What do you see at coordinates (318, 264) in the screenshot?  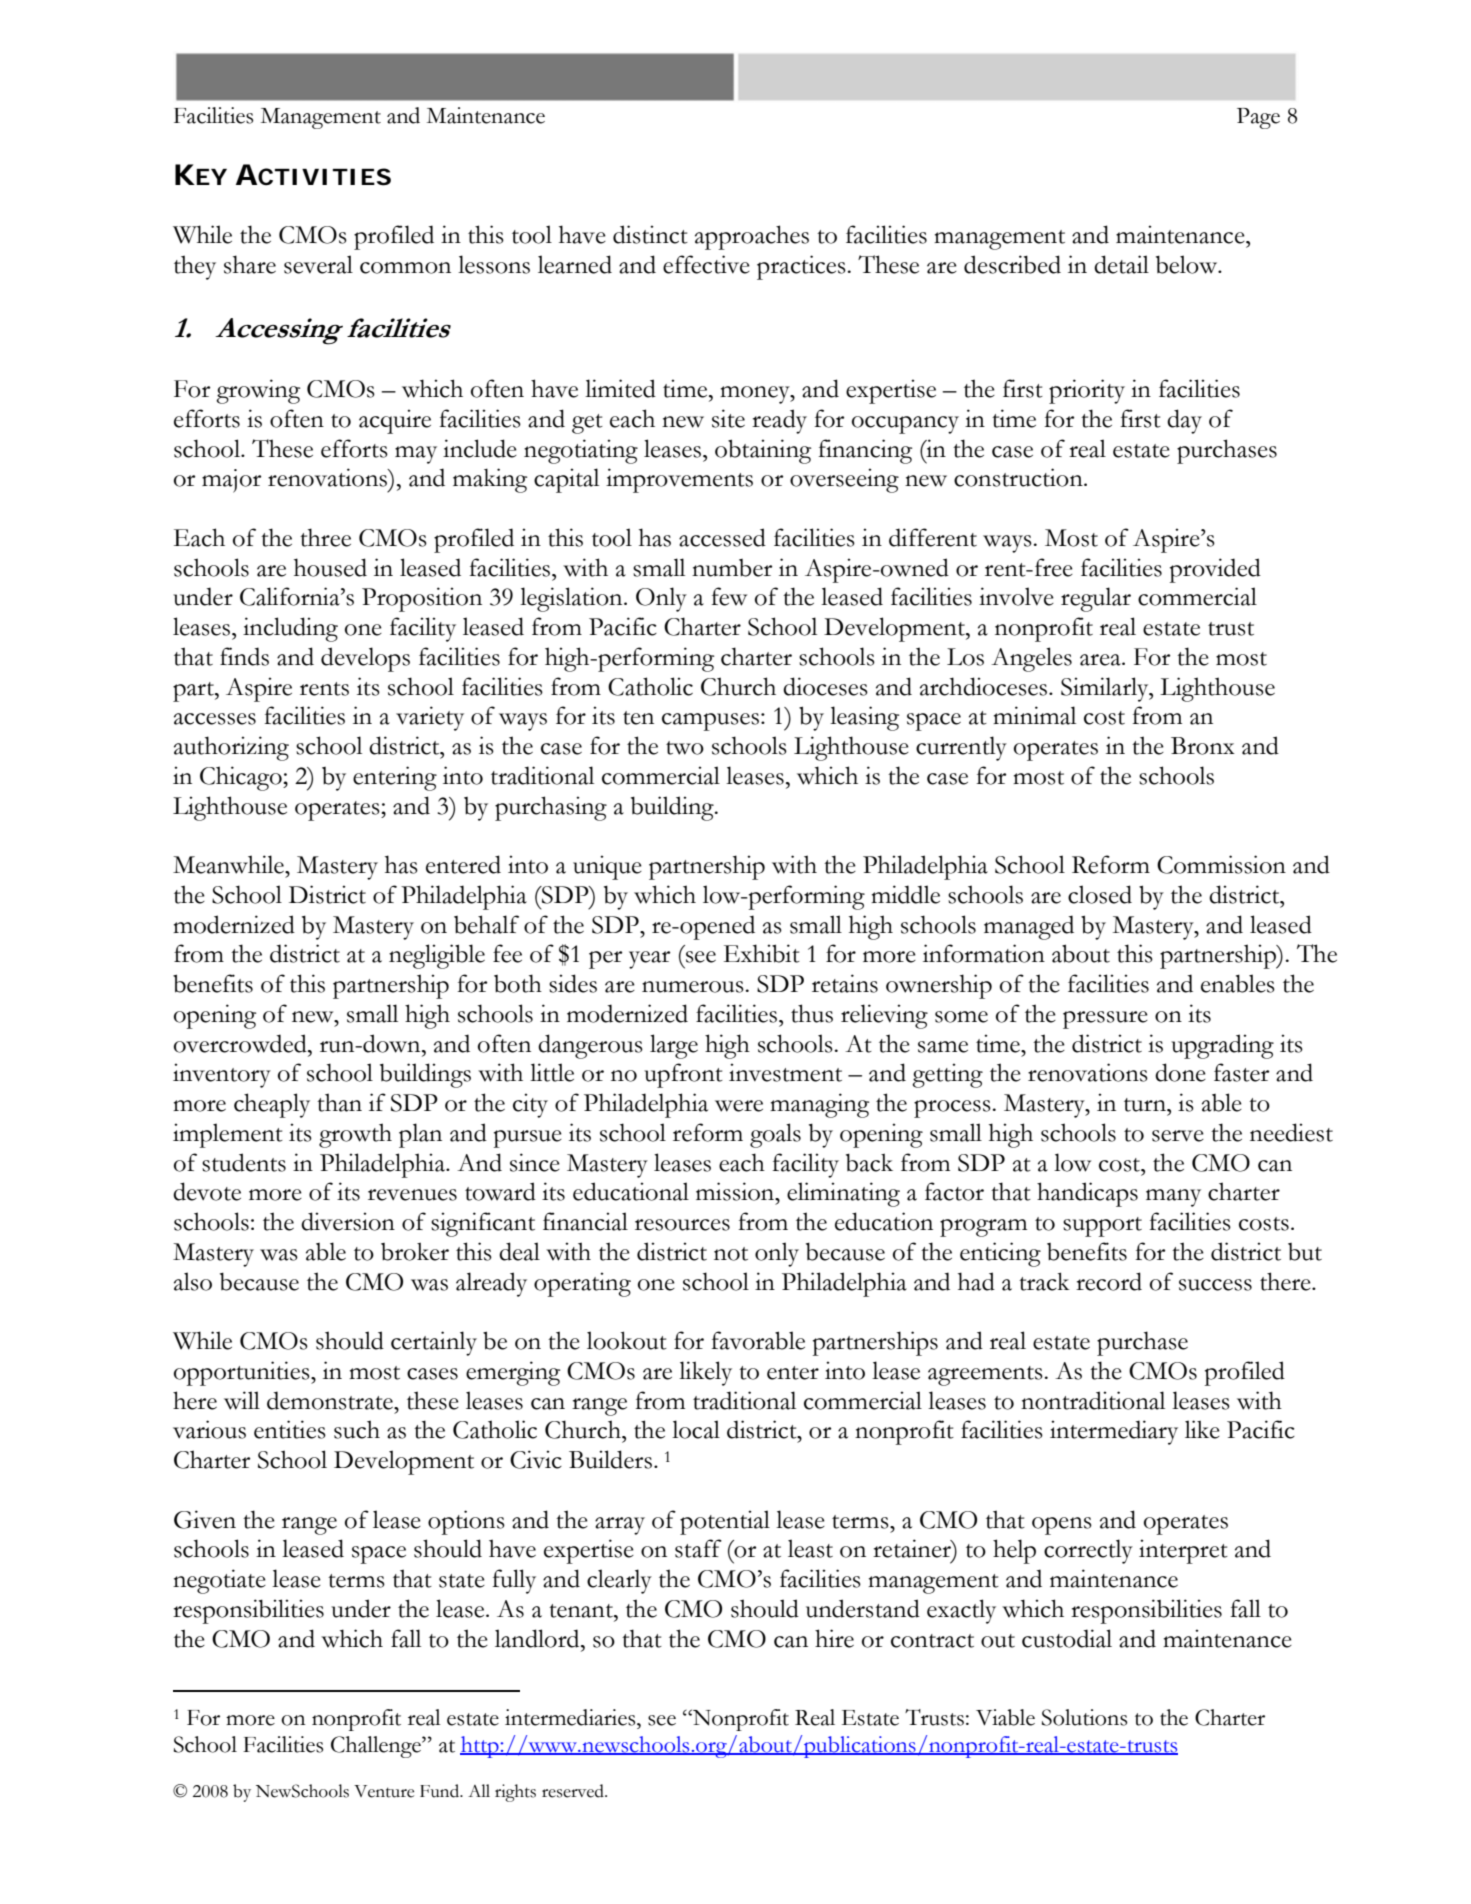 I see `several` at bounding box center [318, 264].
